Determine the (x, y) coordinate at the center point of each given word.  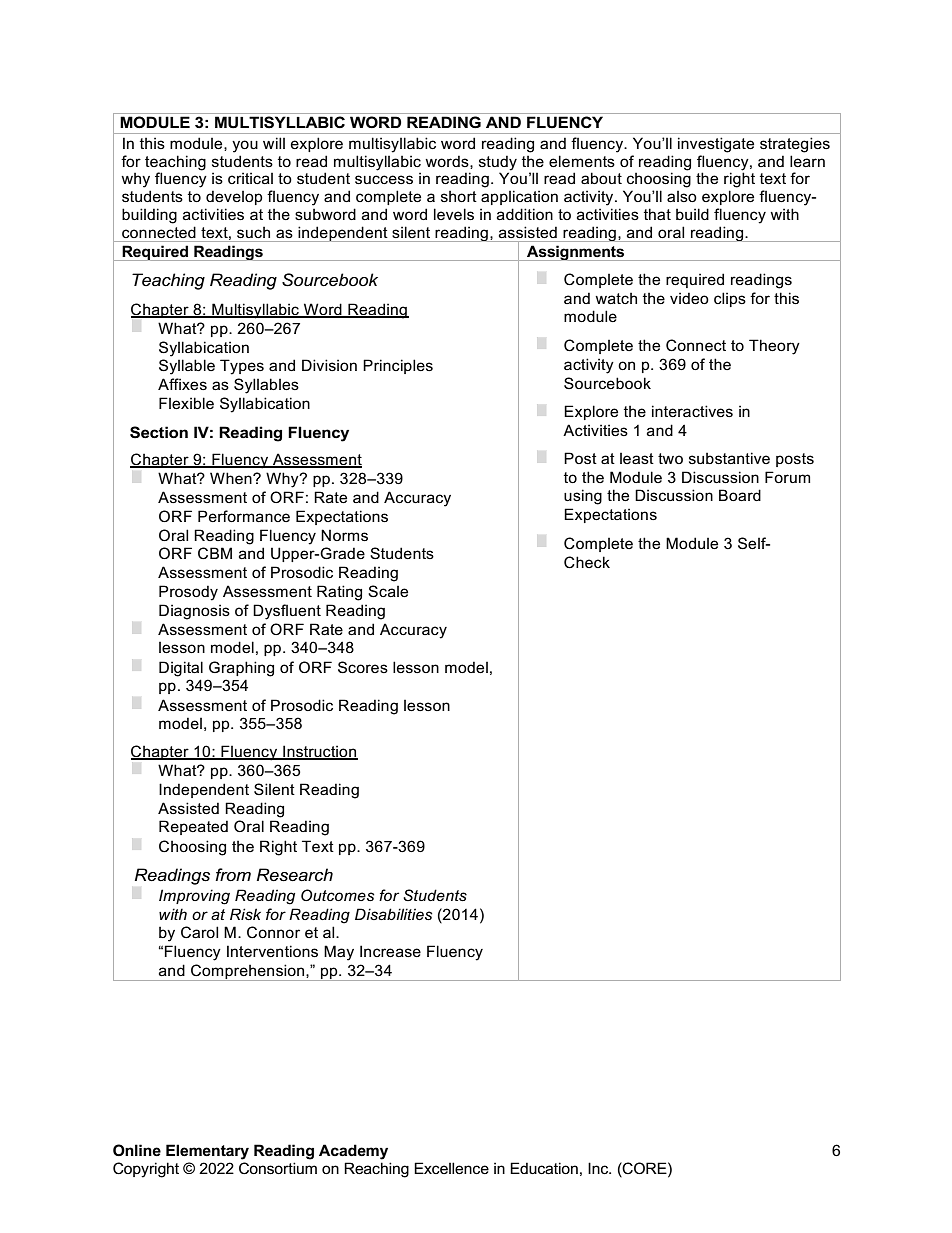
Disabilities (393, 914)
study (498, 163)
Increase (390, 951)
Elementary (207, 1152)
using (583, 497)
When (232, 478)
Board (740, 495)
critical (250, 178)
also (682, 196)
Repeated (193, 827)
